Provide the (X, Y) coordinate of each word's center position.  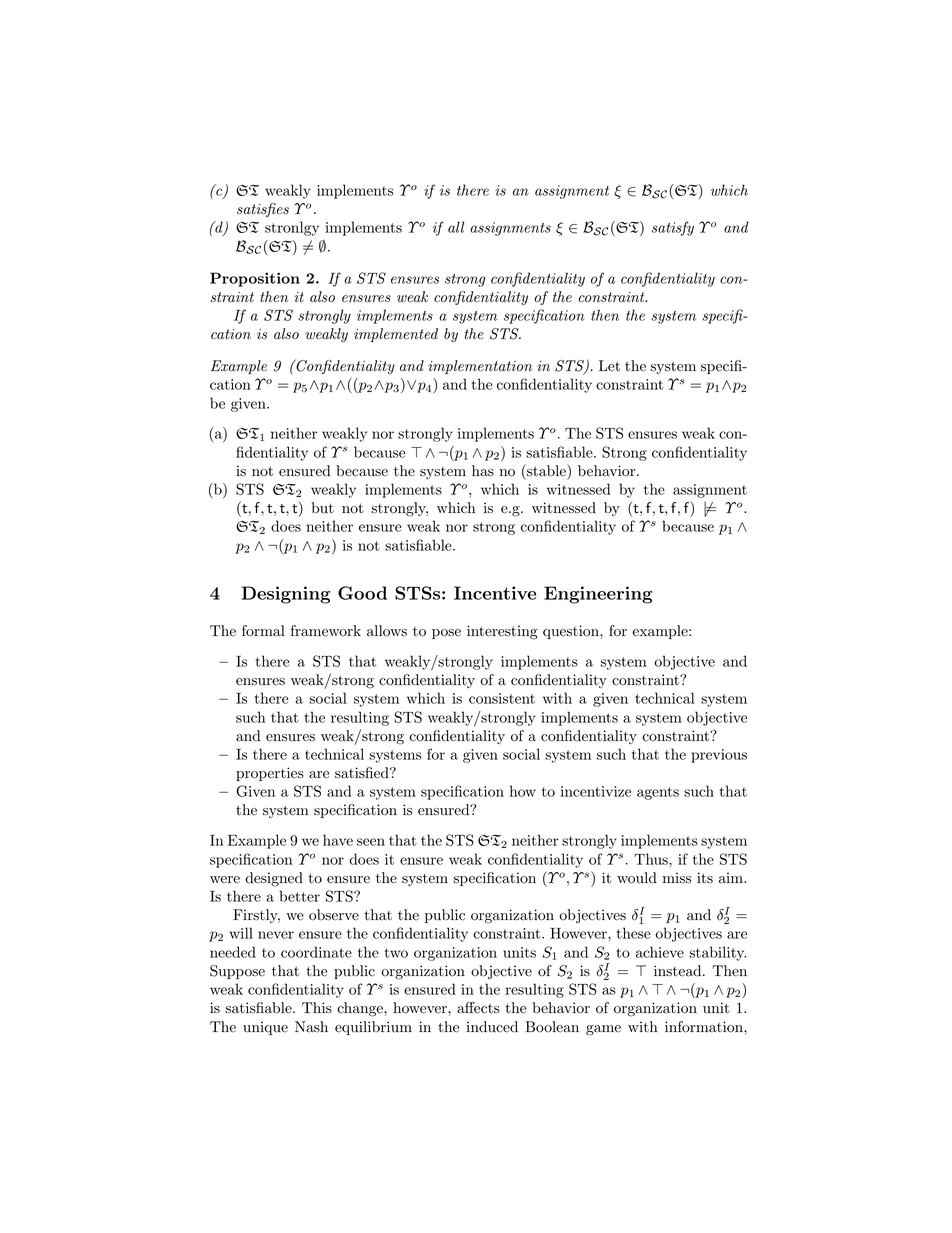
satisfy (673, 228)
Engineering (598, 595)
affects (478, 1008)
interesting (502, 632)
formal (263, 631)
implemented (396, 335)
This (317, 1007)
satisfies (263, 210)
